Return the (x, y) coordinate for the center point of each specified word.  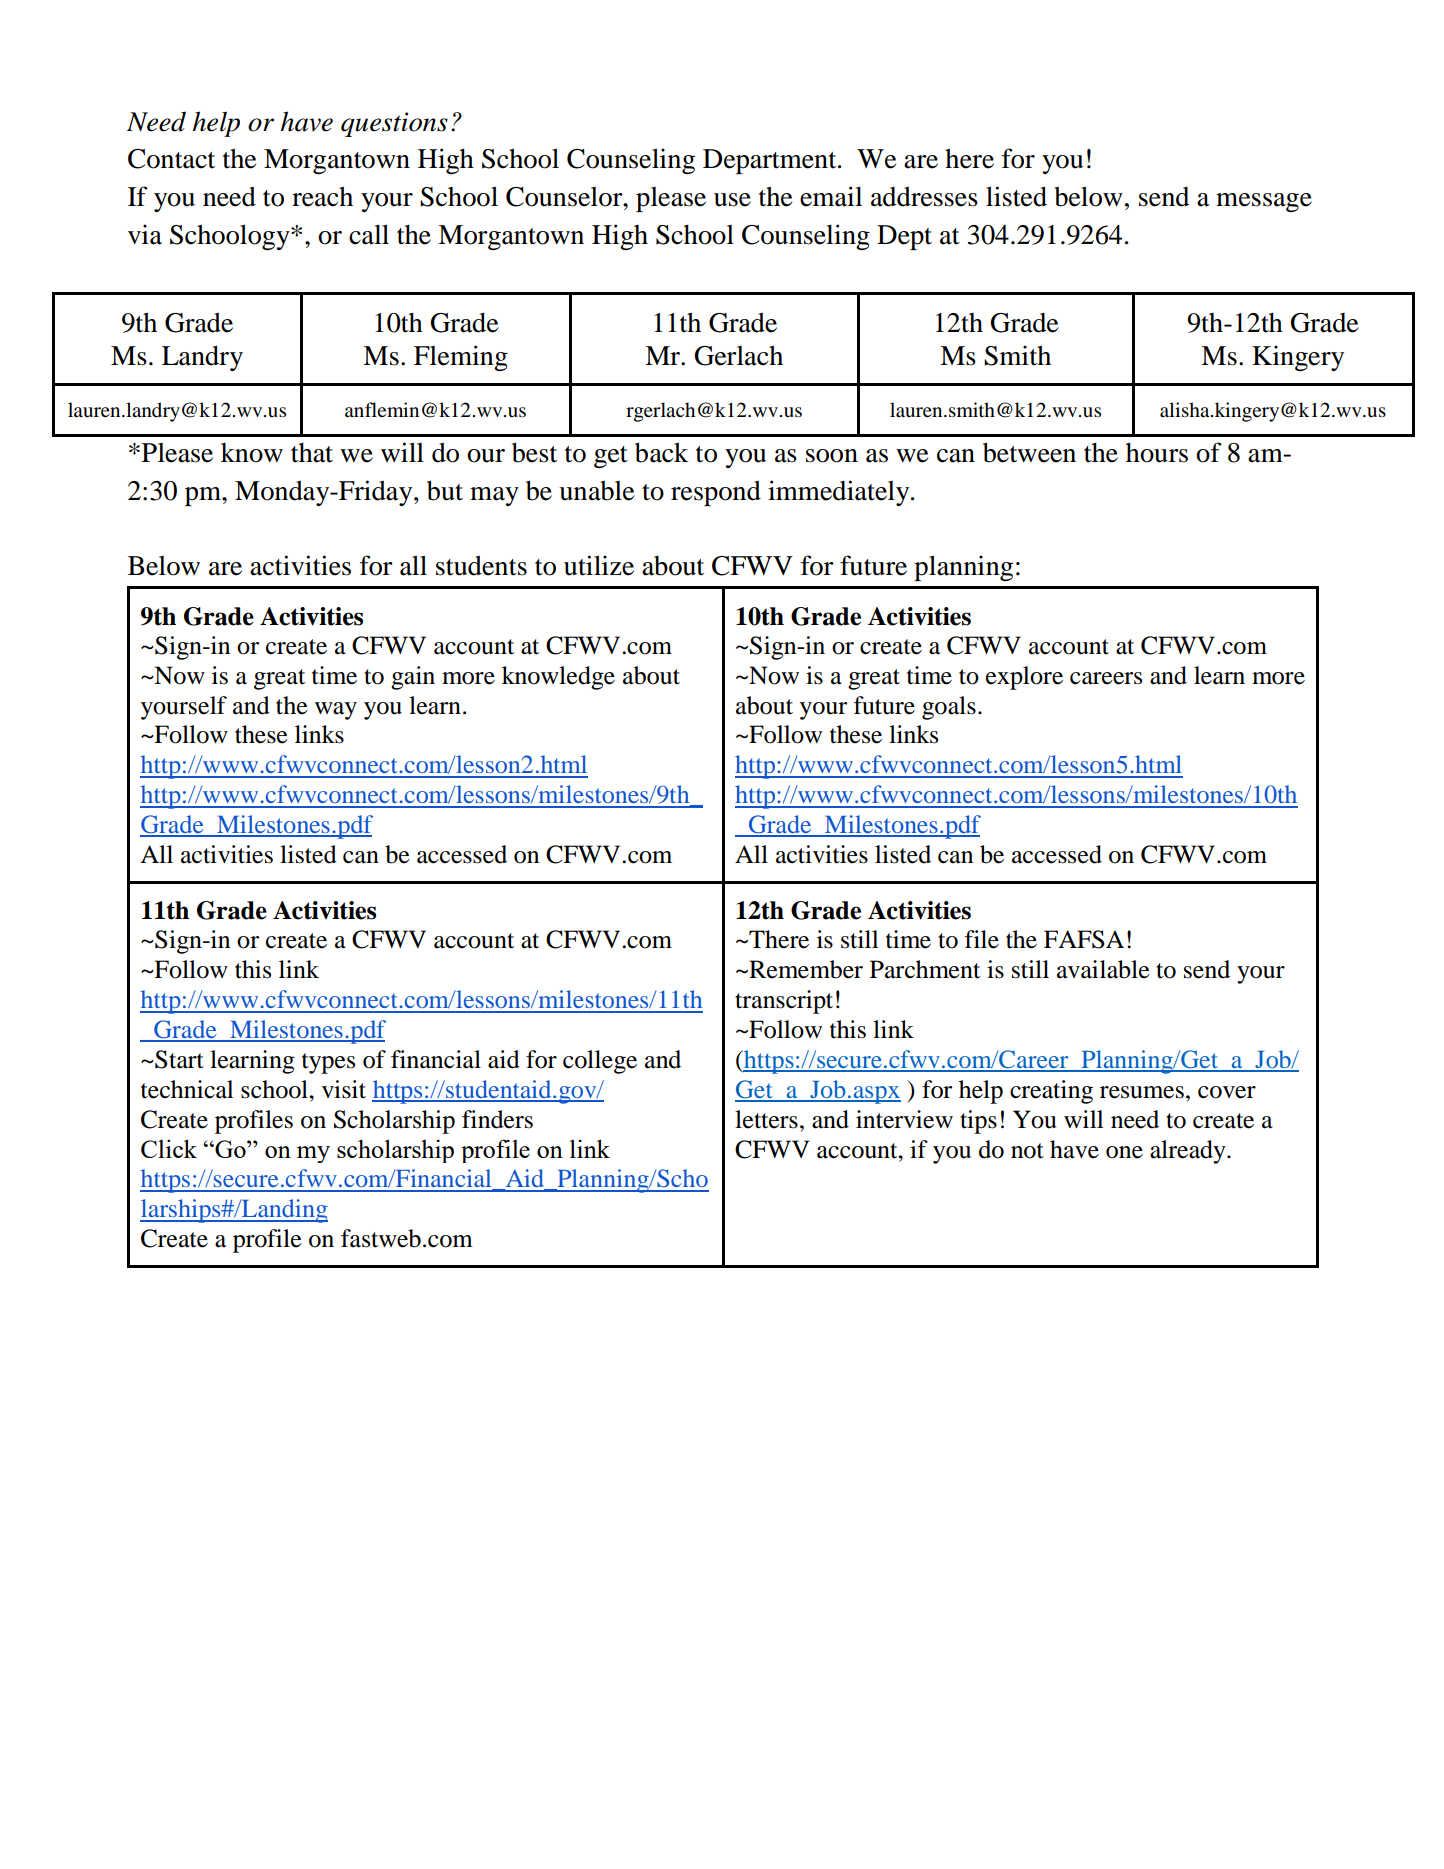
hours (1157, 453)
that (312, 453)
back (661, 452)
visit (344, 1089)
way (336, 711)
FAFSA (1084, 939)
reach (322, 197)
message (1264, 202)
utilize (599, 565)
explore (1024, 678)
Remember (805, 969)
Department (771, 161)
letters (766, 1119)
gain (413, 678)
